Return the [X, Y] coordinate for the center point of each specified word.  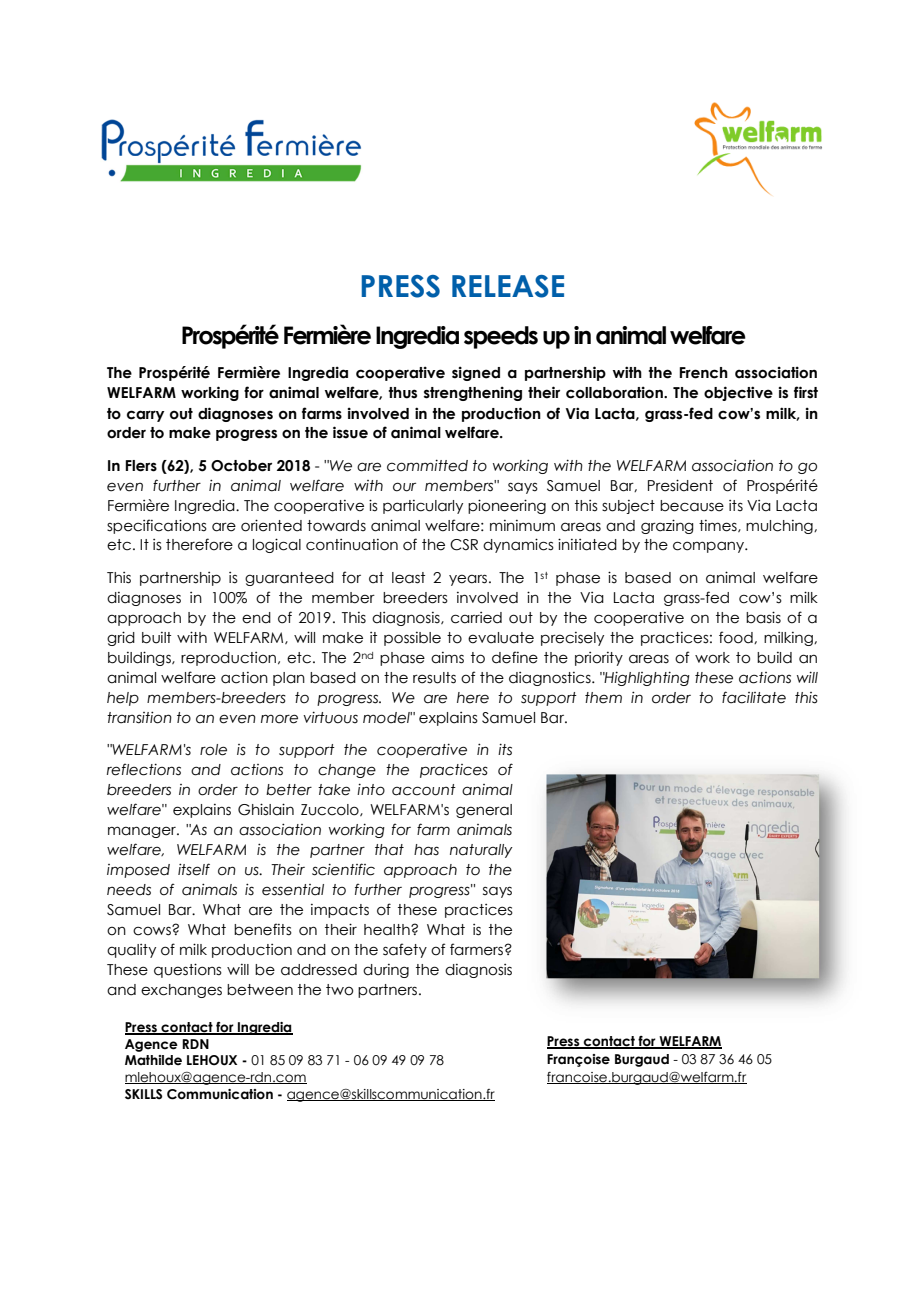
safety [405, 950]
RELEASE [508, 286]
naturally [481, 851]
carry [145, 416]
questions [188, 970]
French [703, 373]
